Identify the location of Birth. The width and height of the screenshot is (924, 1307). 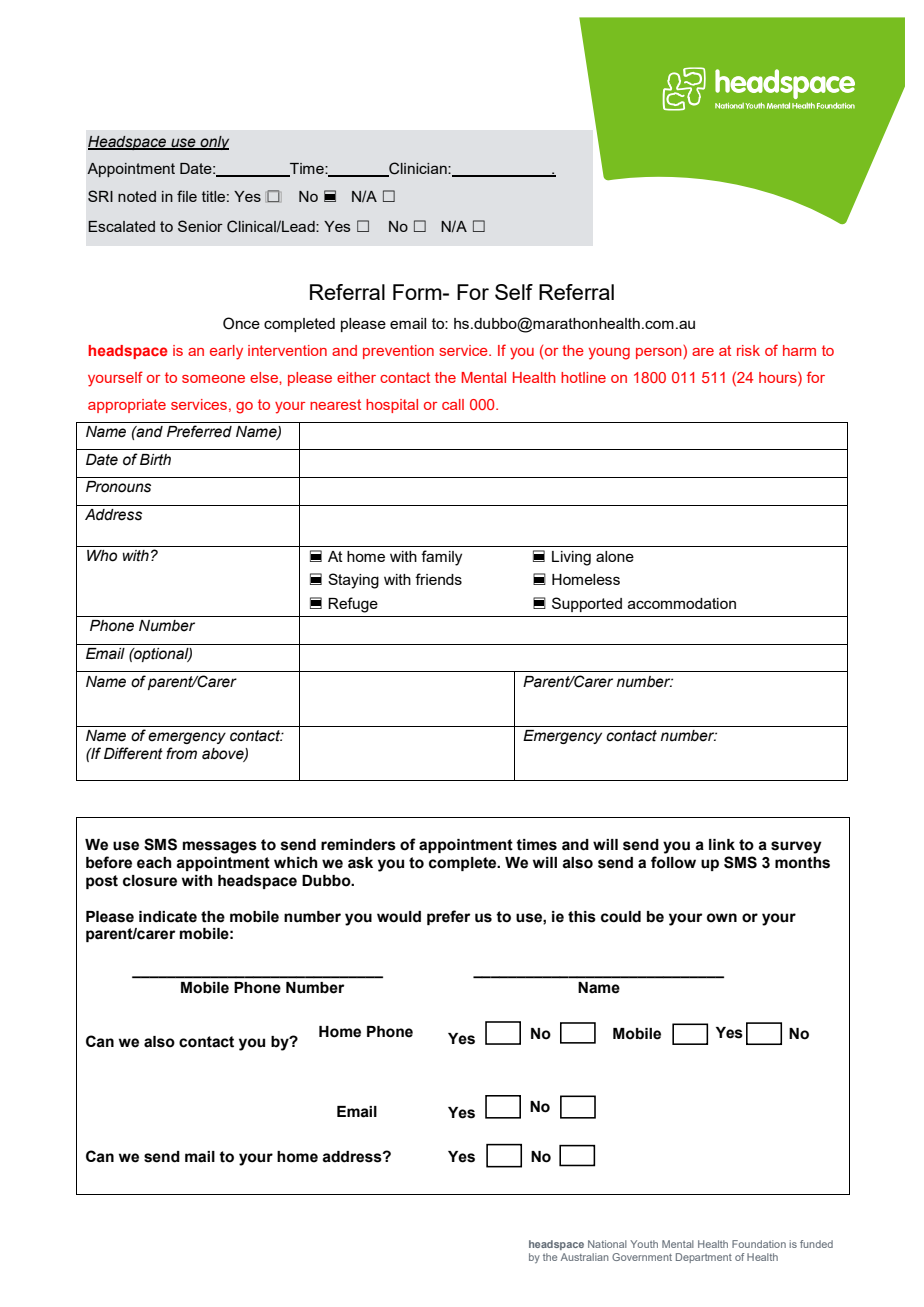
(155, 459).
